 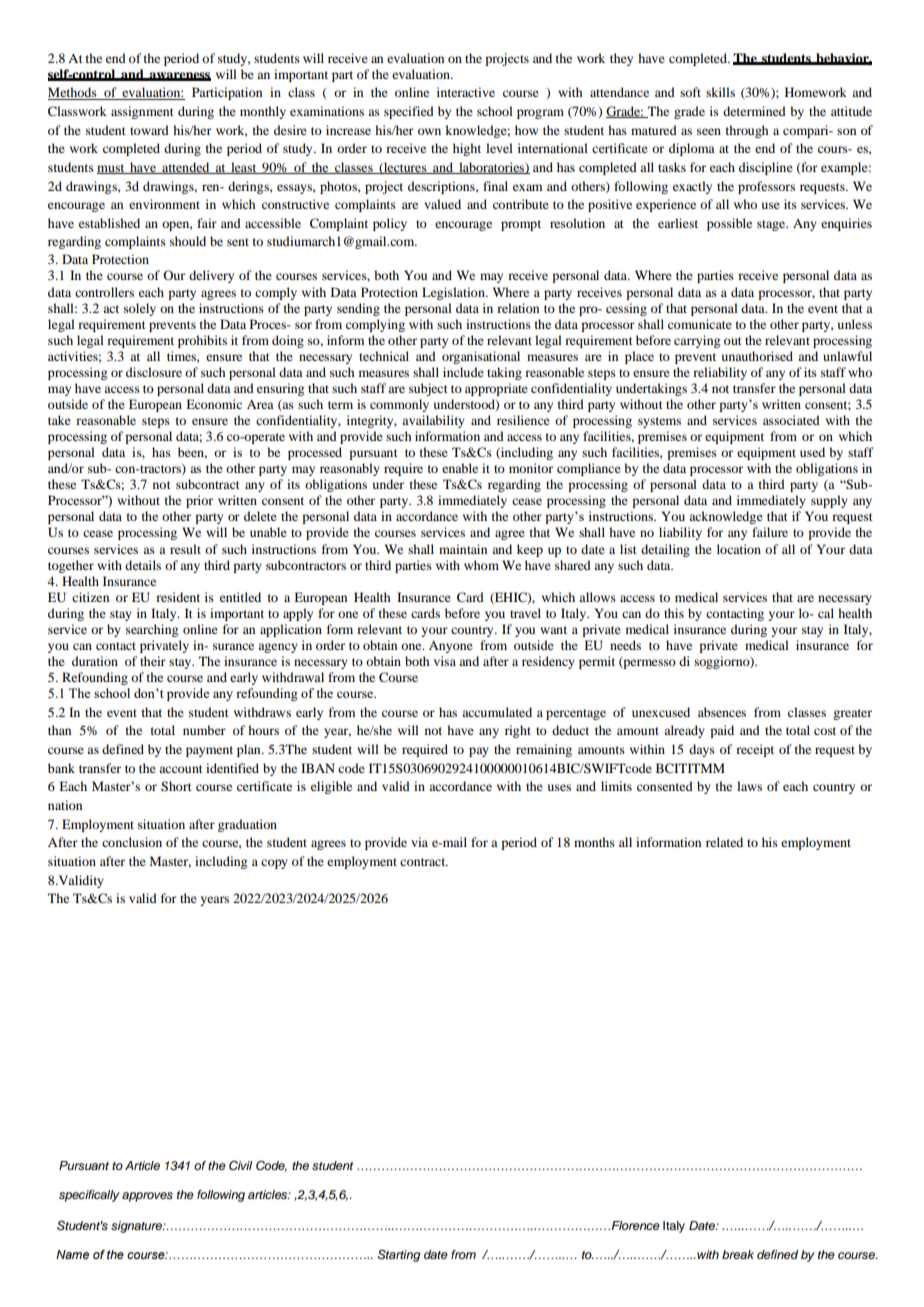 I want to click on Starting, so click(x=398, y=1256).
